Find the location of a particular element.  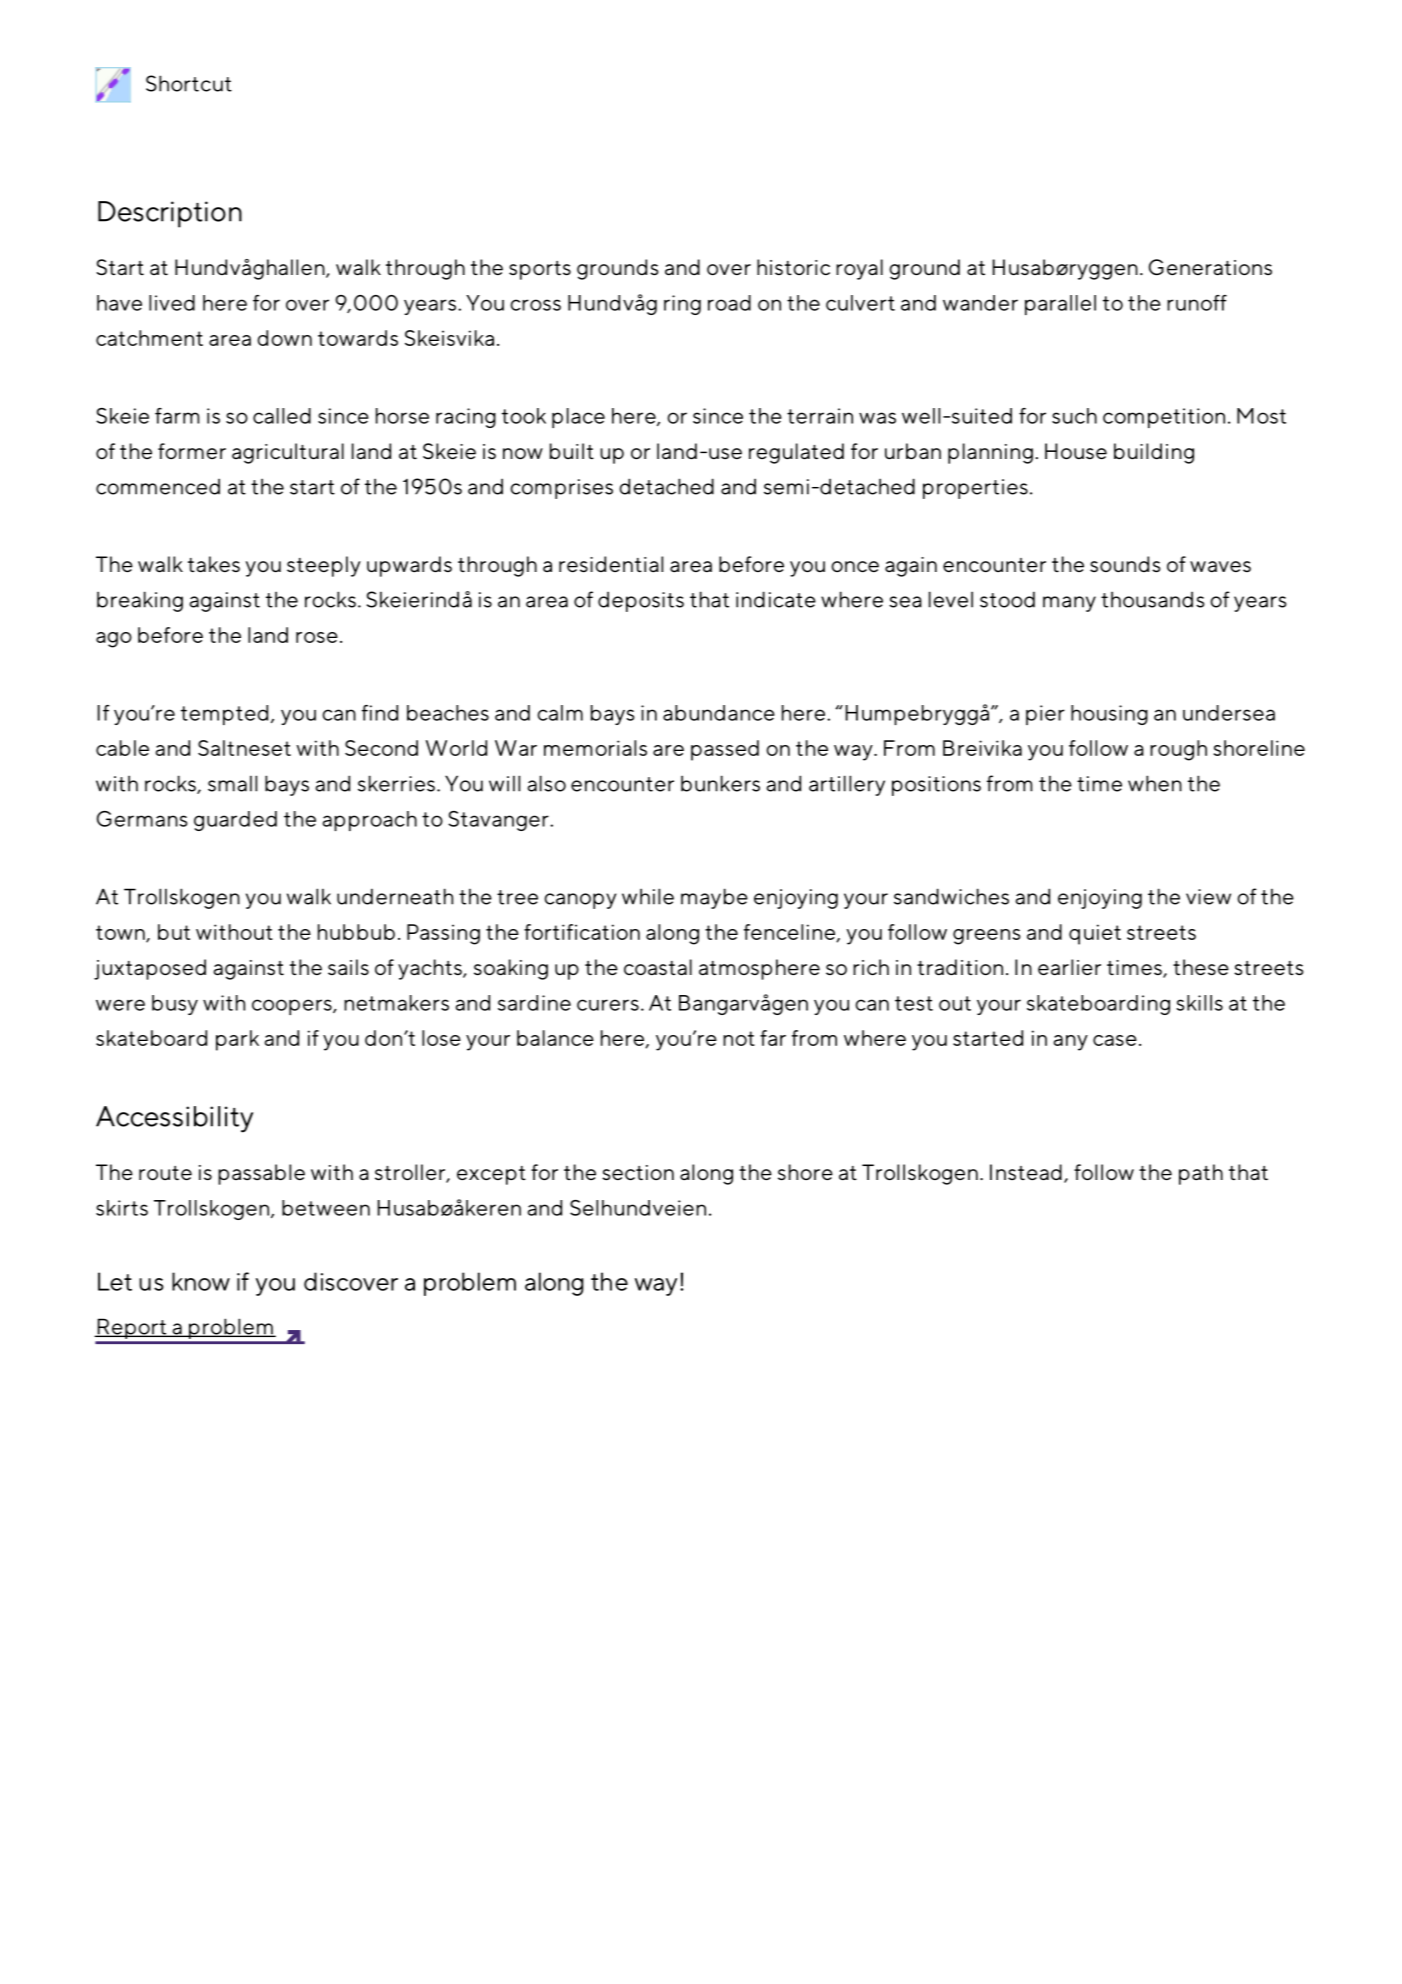

agricultural is located at coordinates (288, 453).
